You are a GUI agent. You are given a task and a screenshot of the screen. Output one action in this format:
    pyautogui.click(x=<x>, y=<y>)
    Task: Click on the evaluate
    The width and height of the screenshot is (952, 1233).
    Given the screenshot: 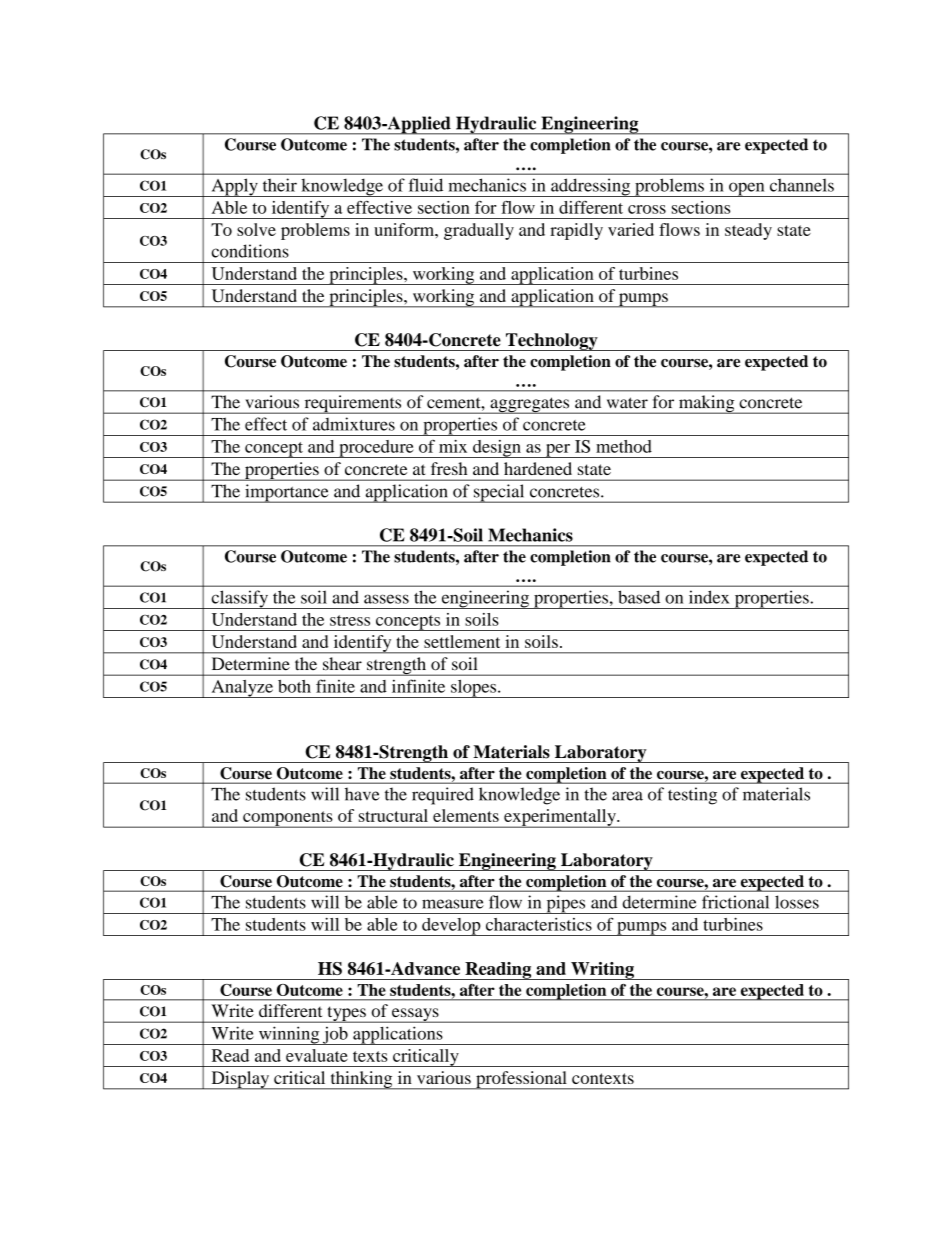 What is the action you would take?
    pyautogui.click(x=317, y=1055)
